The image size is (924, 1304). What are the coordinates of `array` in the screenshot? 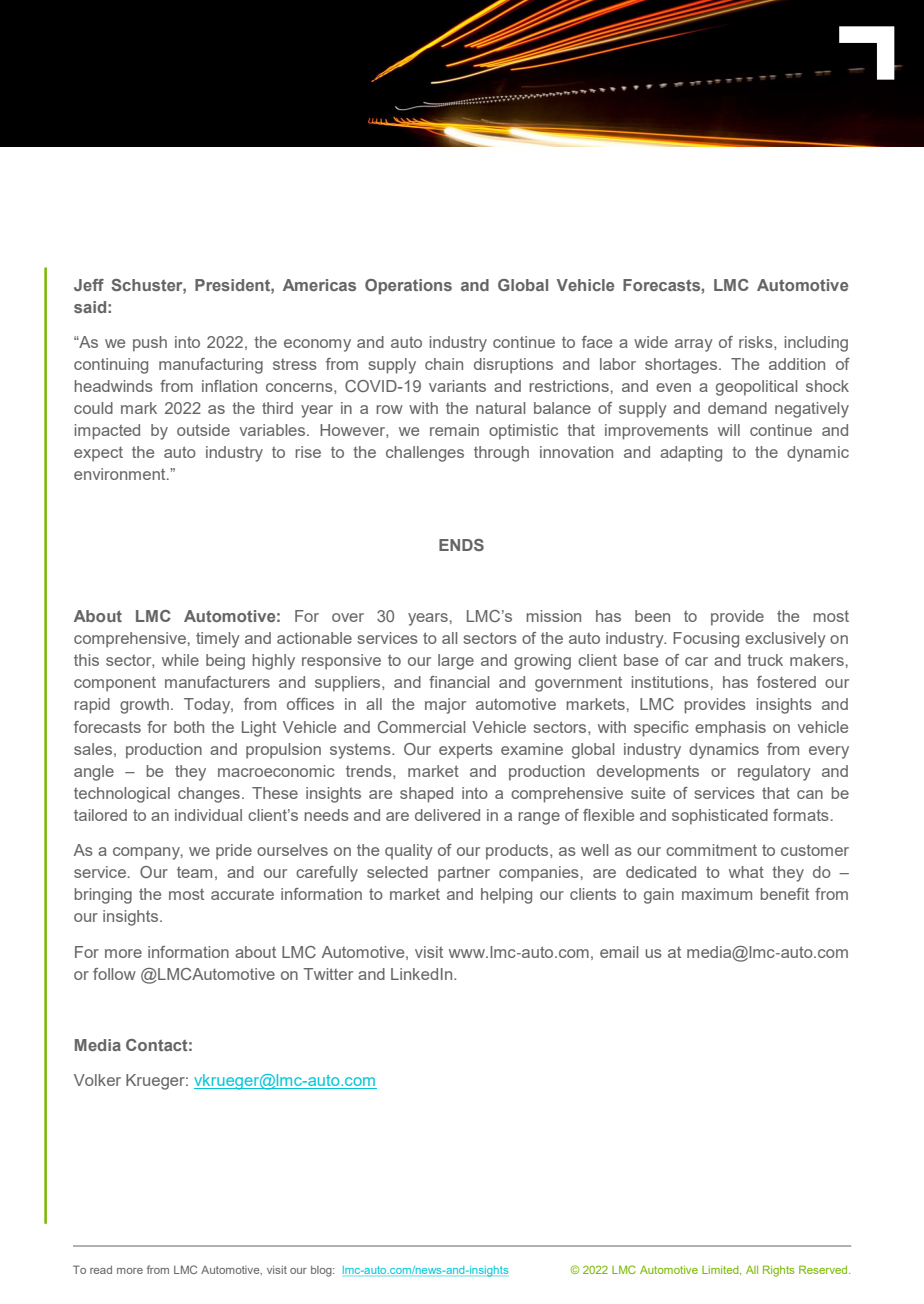 It's located at (694, 345).
